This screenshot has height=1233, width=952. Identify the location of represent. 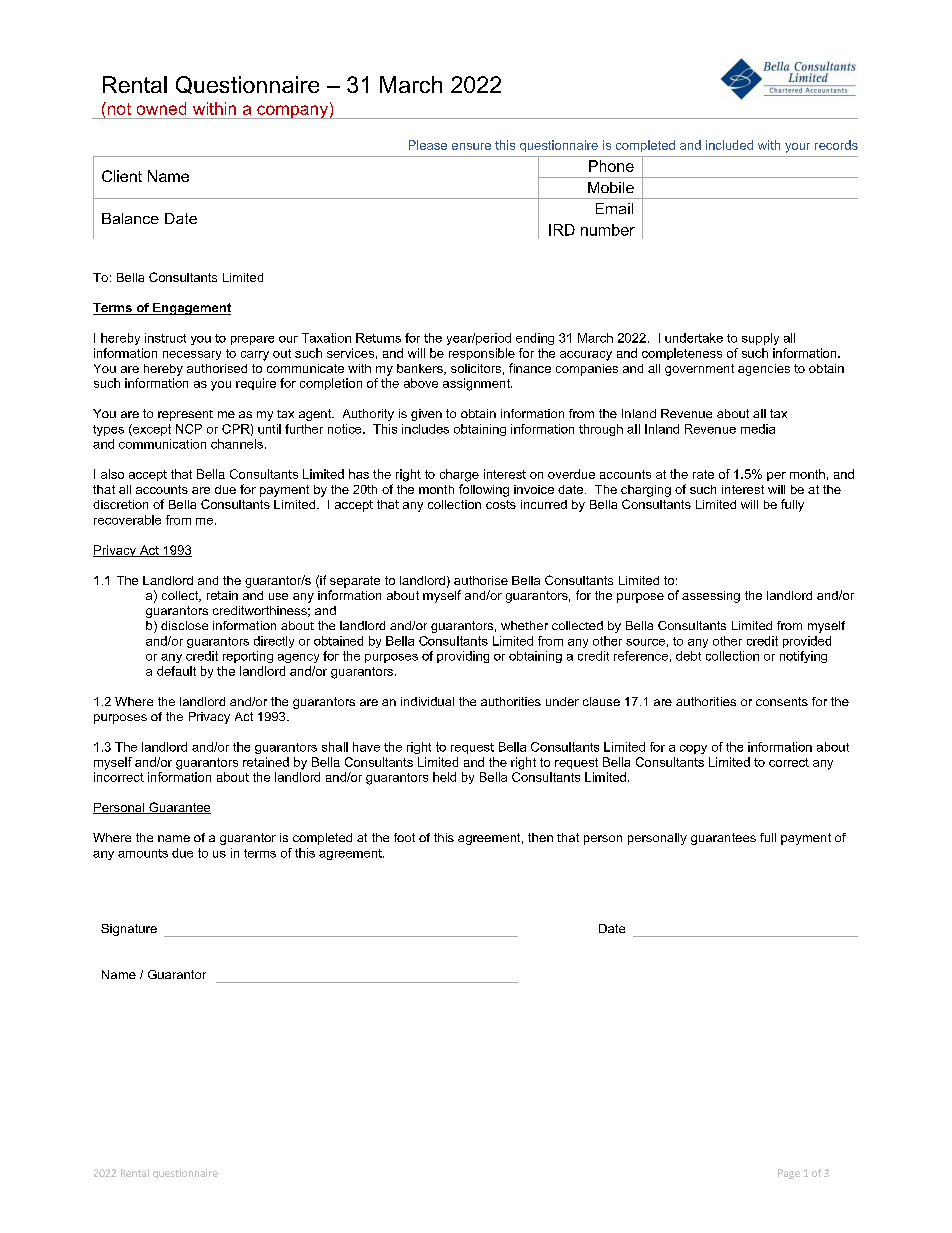
(185, 415).
